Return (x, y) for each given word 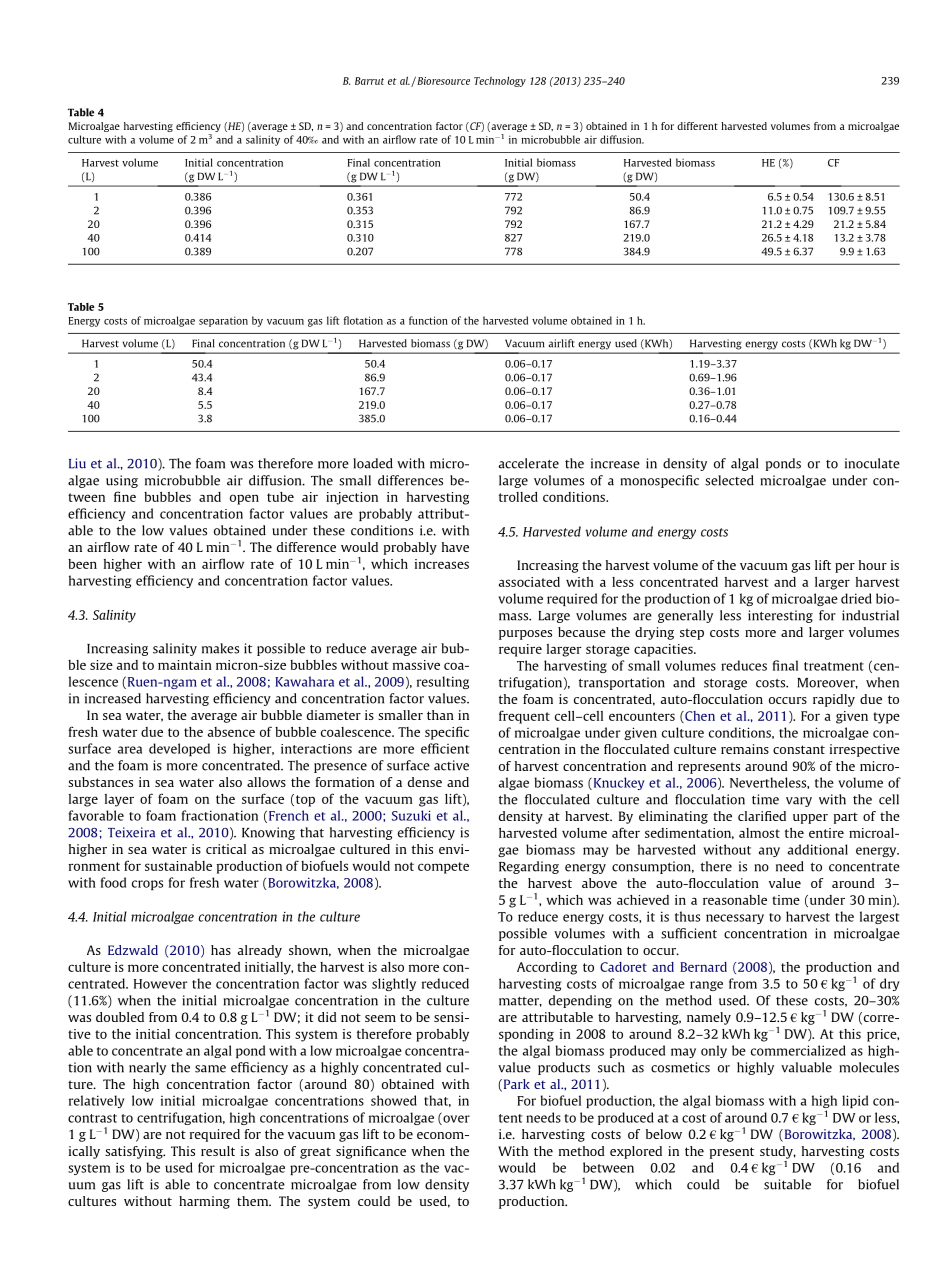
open (244, 499)
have (455, 547)
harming (204, 1202)
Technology (500, 82)
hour (873, 565)
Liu (77, 463)
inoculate (872, 463)
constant (799, 749)
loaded (373, 463)
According (547, 968)
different (697, 126)
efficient (445, 748)
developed (179, 749)
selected (729, 480)
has (221, 950)
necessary (735, 919)
